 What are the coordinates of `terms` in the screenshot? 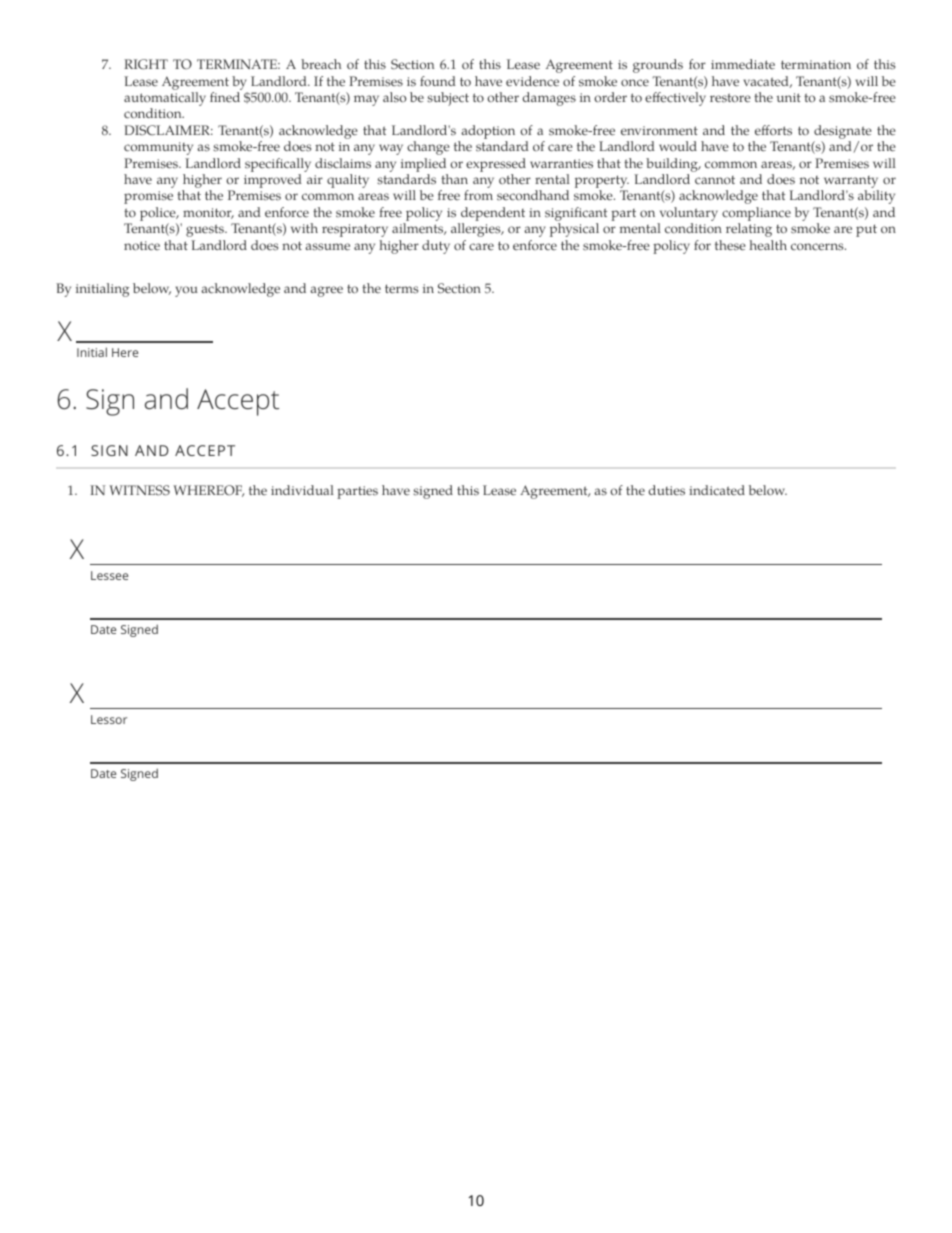 It's located at (401, 289).
